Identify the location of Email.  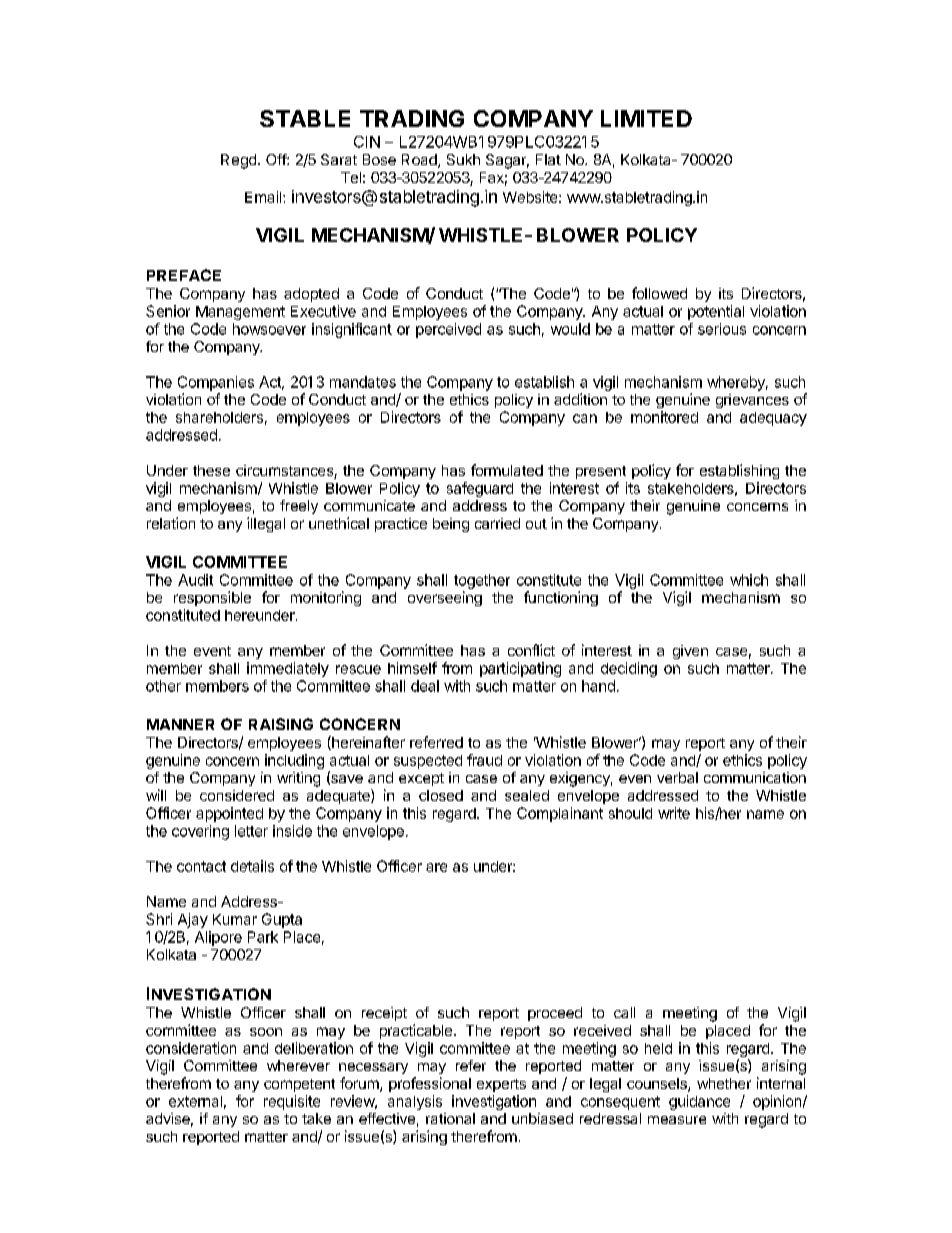
(264, 197).
